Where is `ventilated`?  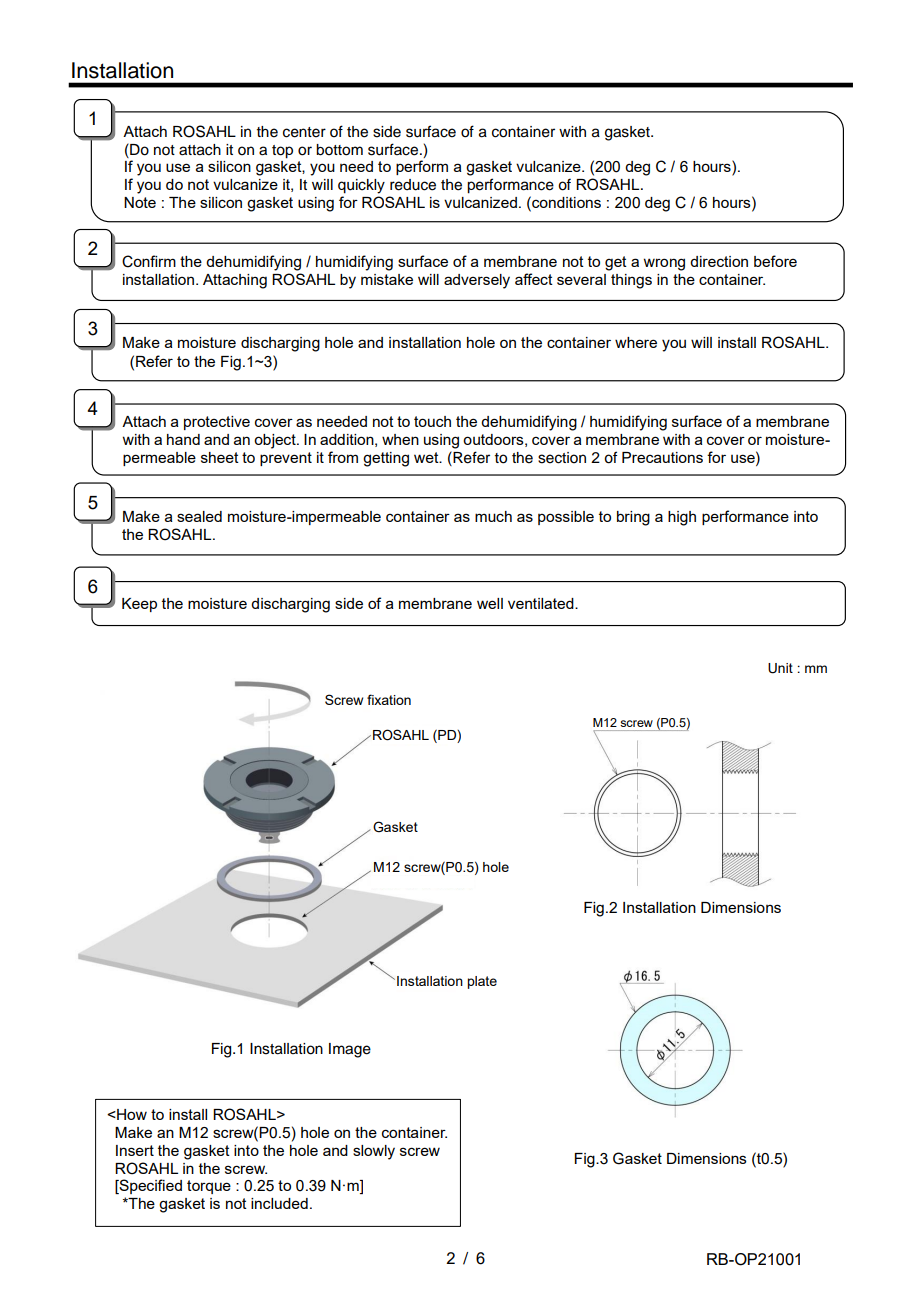 ventilated is located at coordinates (542, 603).
